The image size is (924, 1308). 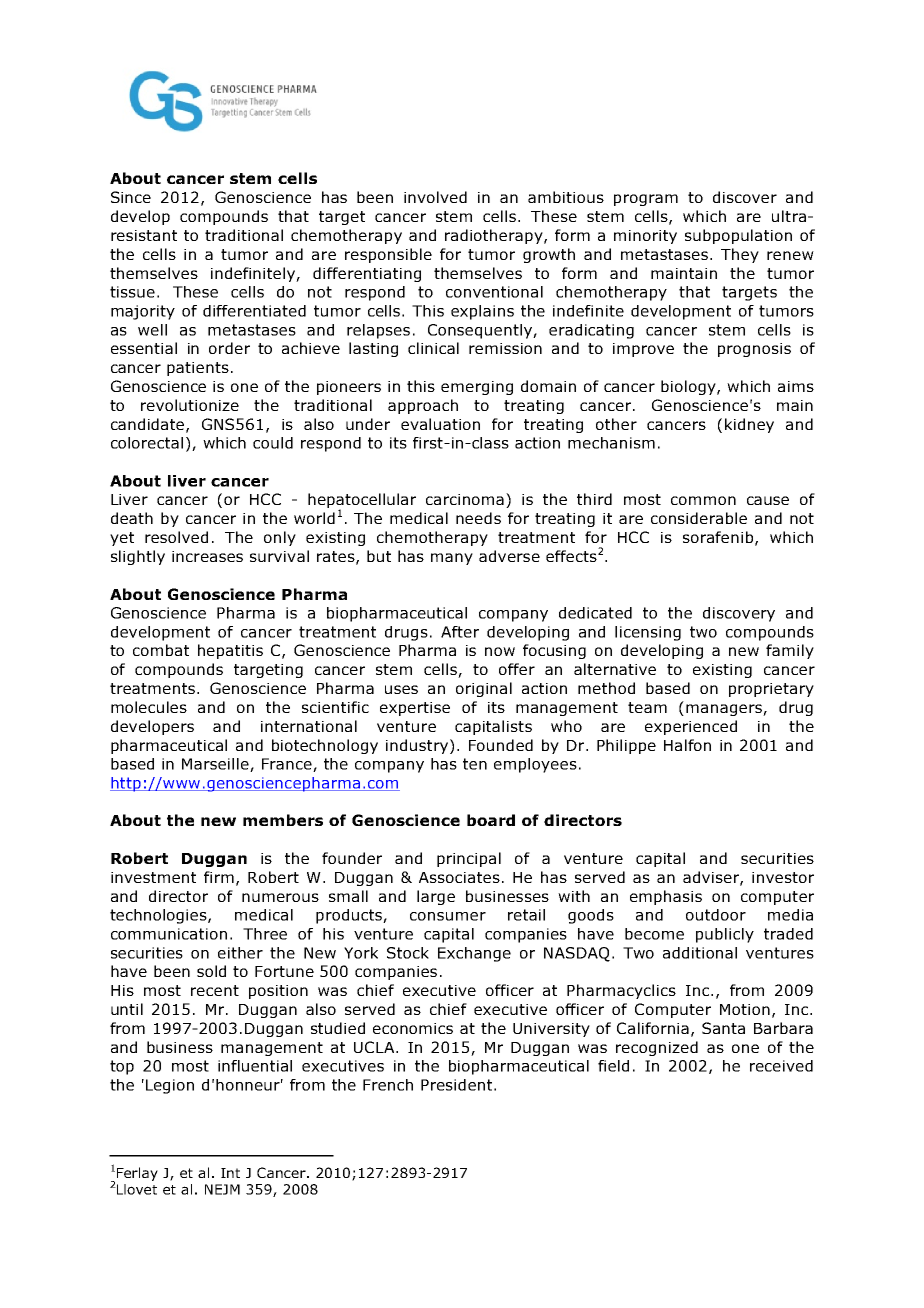 What do you see at coordinates (176, 537) in the document?
I see `resolved` at bounding box center [176, 537].
